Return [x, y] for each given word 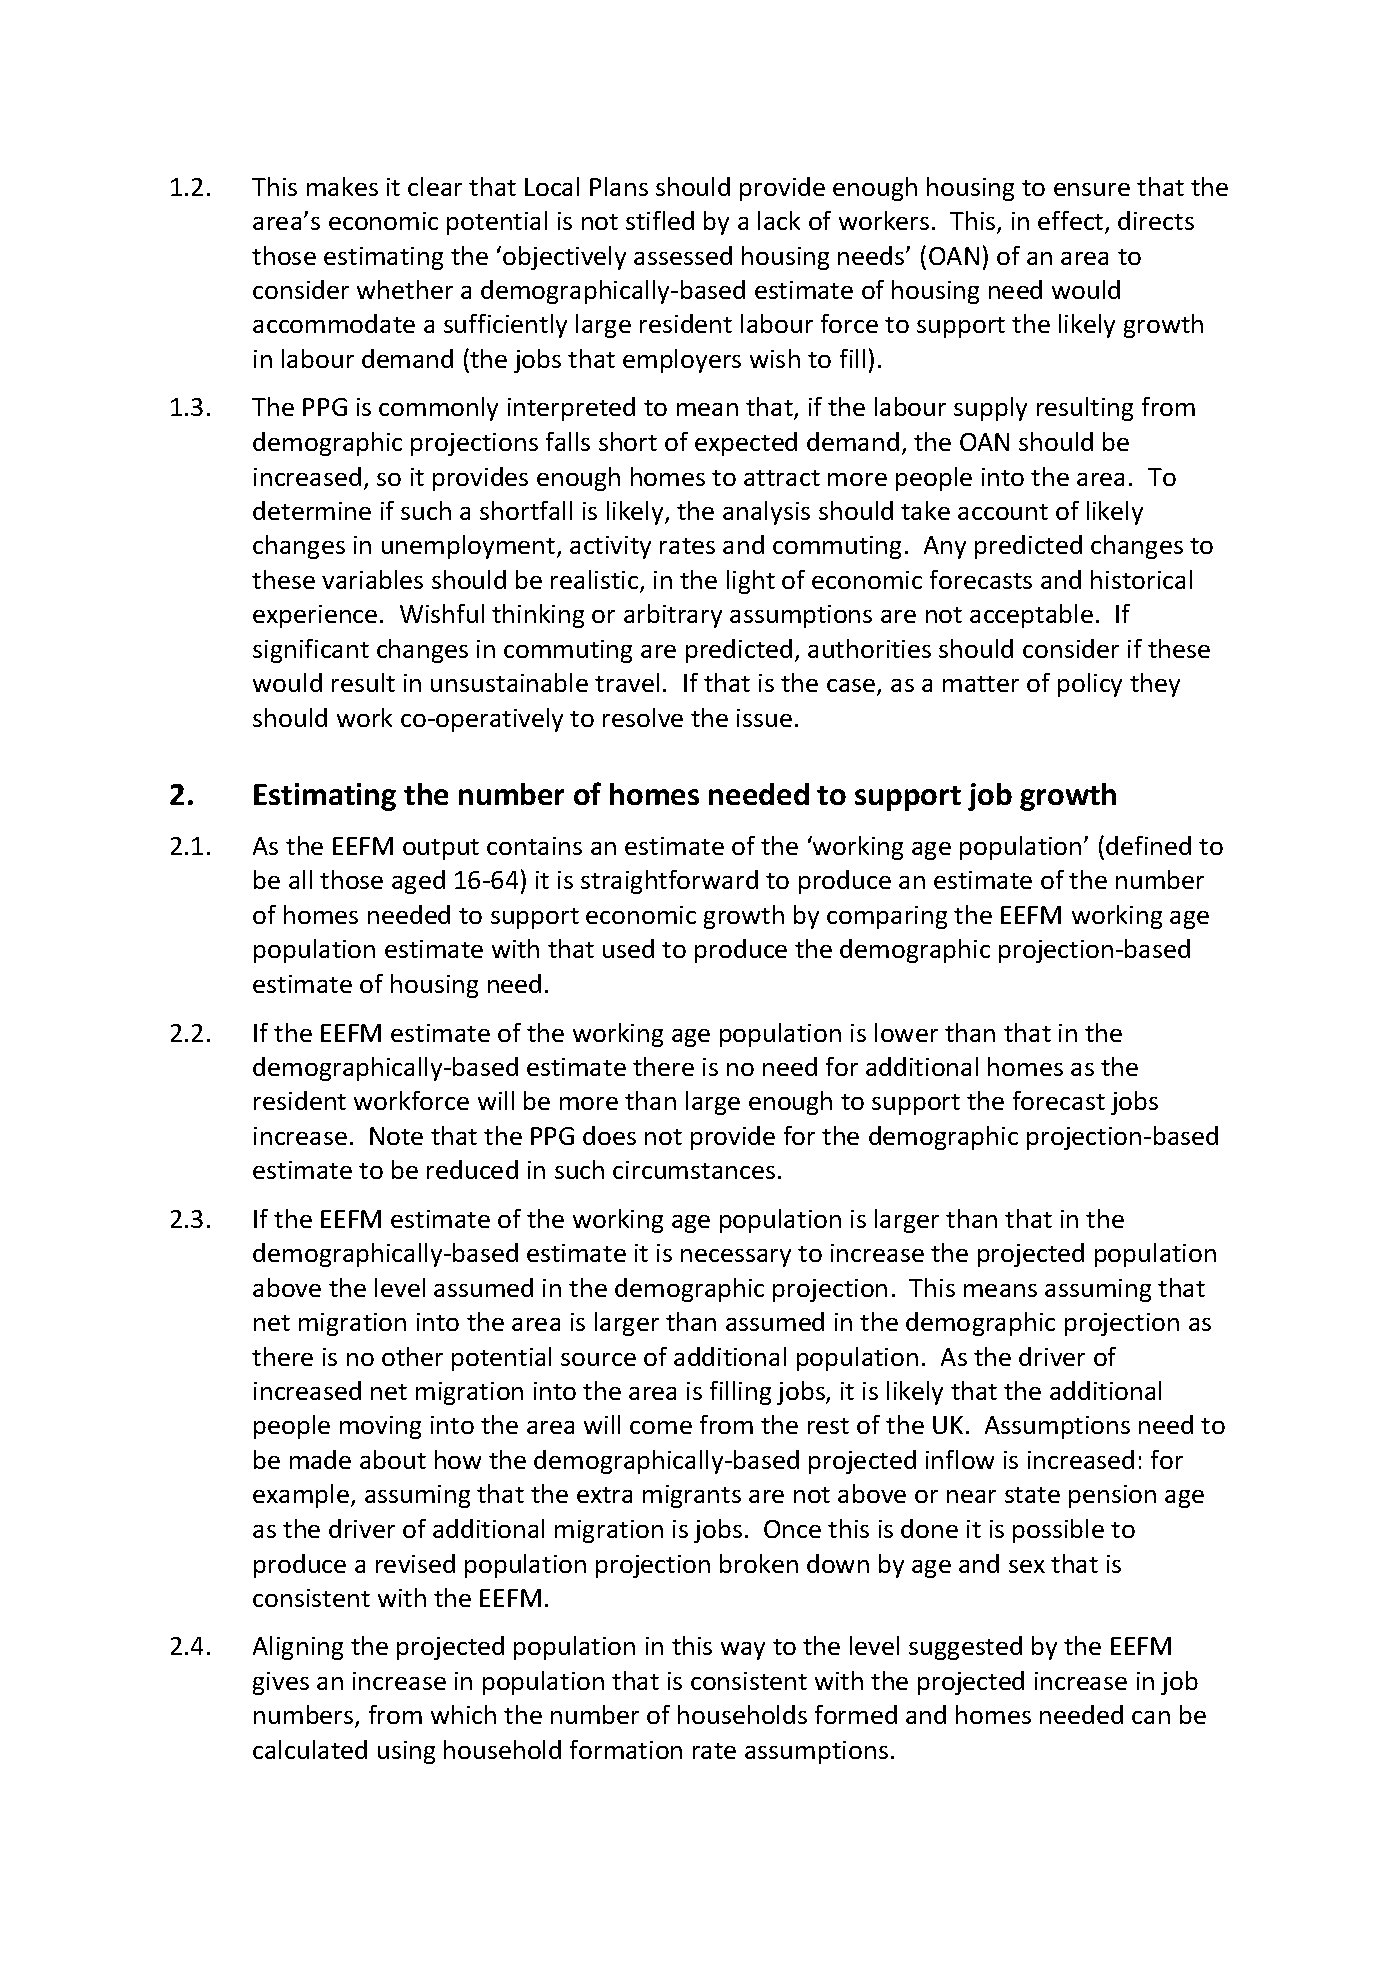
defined [1148, 845]
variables [372, 579]
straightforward [669, 882]
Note [396, 1136]
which [463, 1714]
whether [405, 289]
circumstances [694, 1170]
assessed [683, 255]
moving [380, 1427]
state [1032, 1495]
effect [1072, 222]
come [661, 1427]
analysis [766, 513]
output [441, 849]
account [1003, 512]
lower [906, 1032]
